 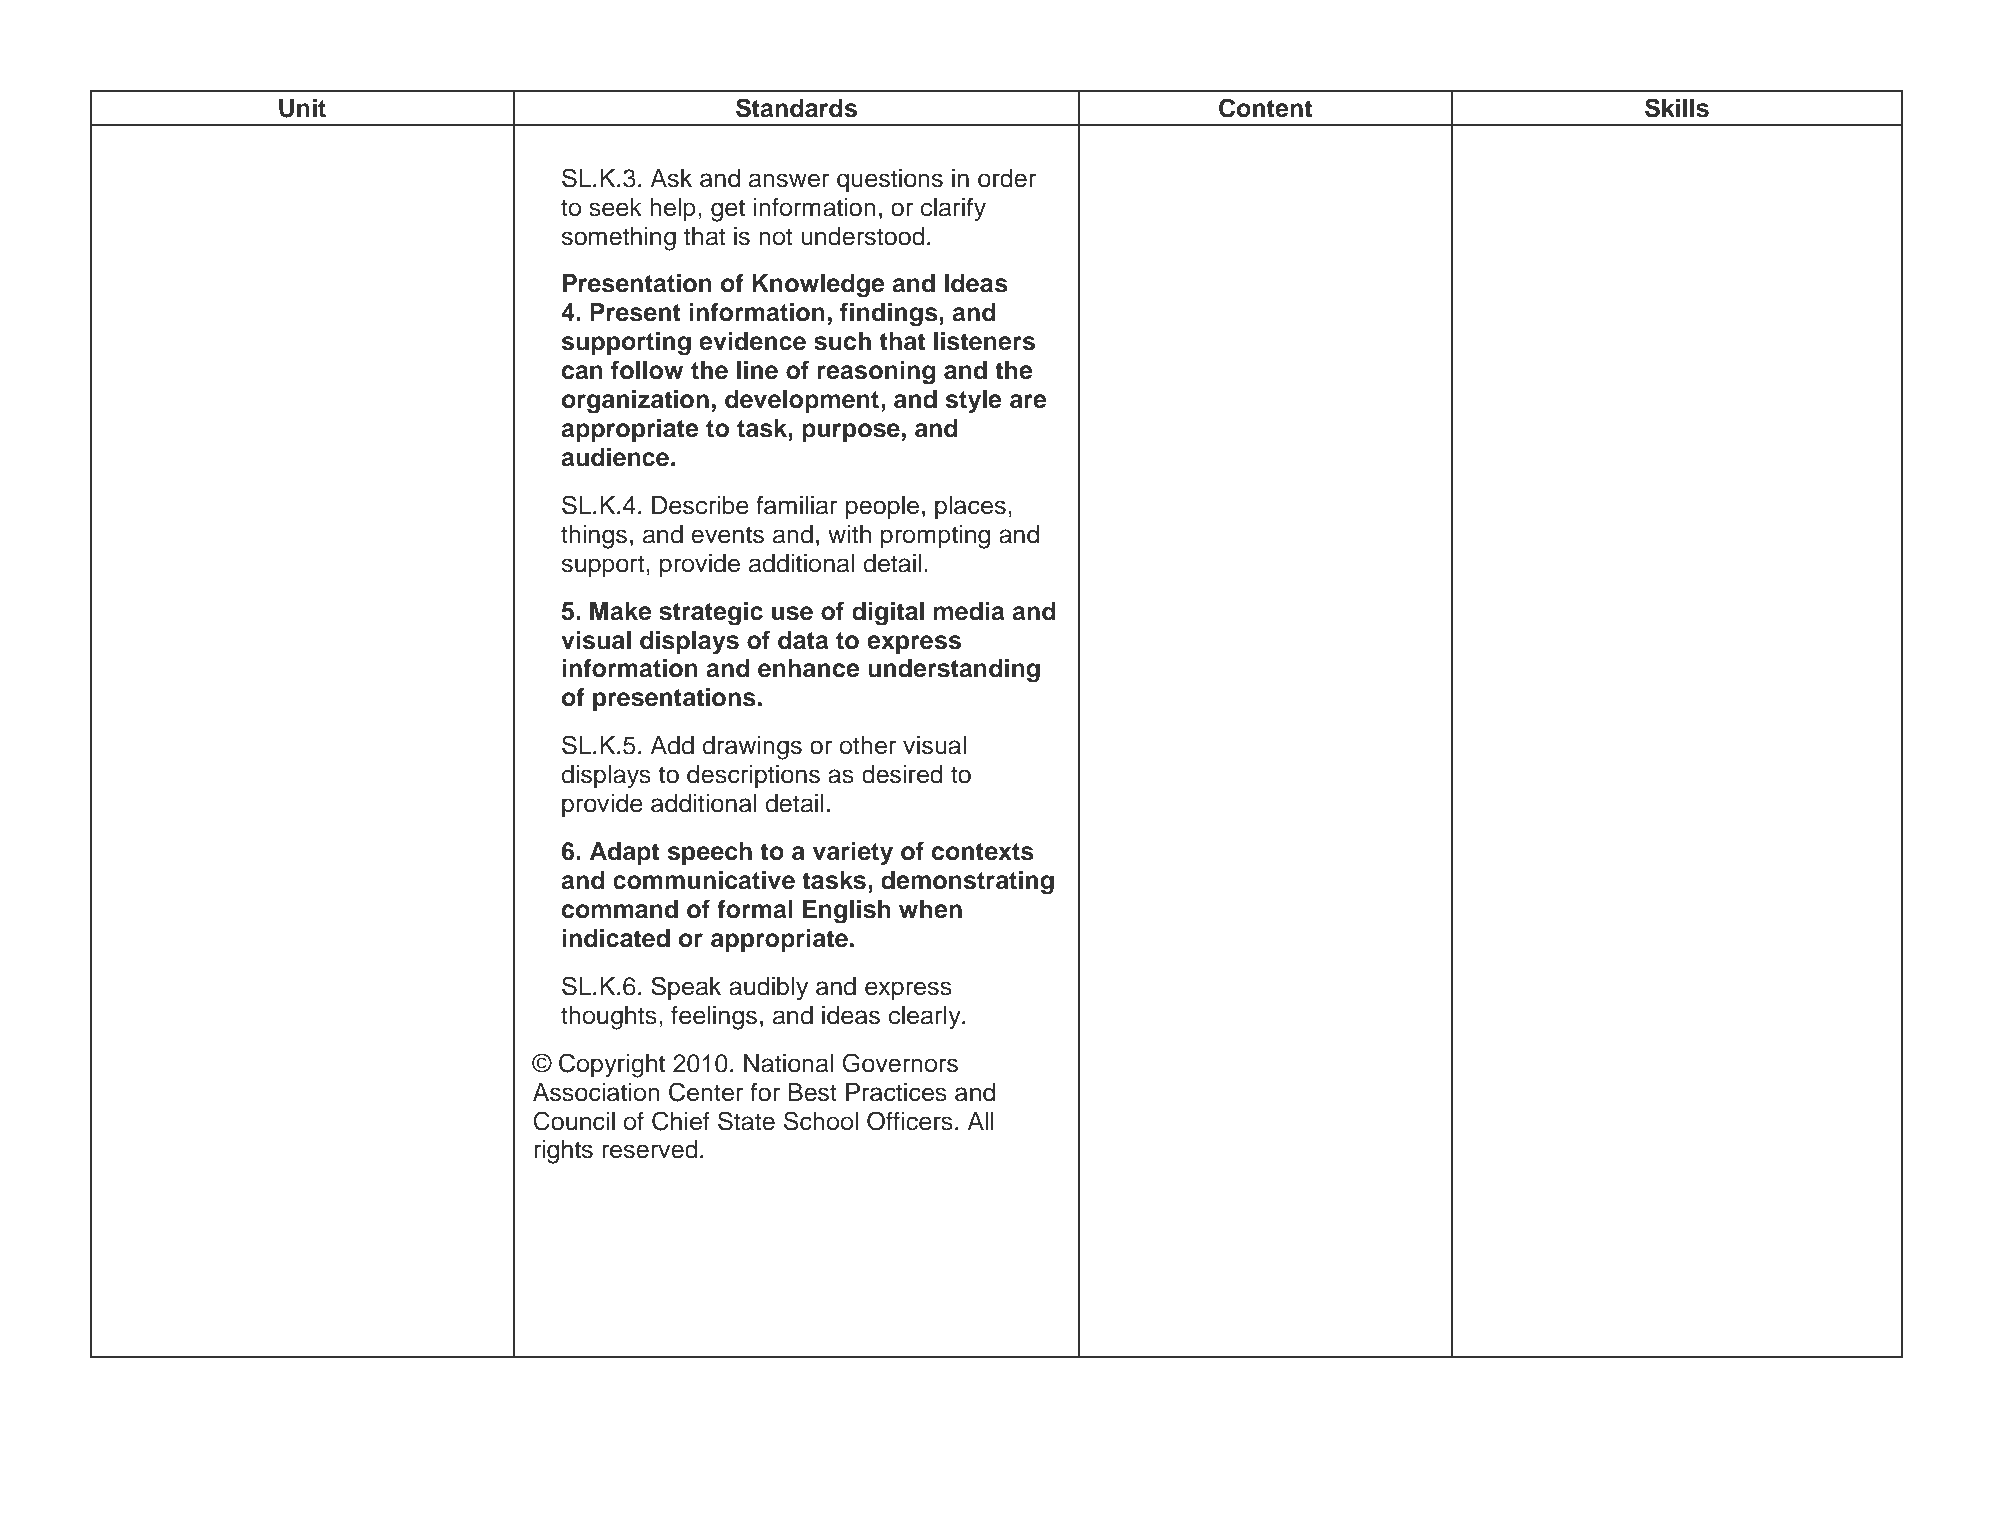 I want to click on understanding, so click(x=954, y=671).
